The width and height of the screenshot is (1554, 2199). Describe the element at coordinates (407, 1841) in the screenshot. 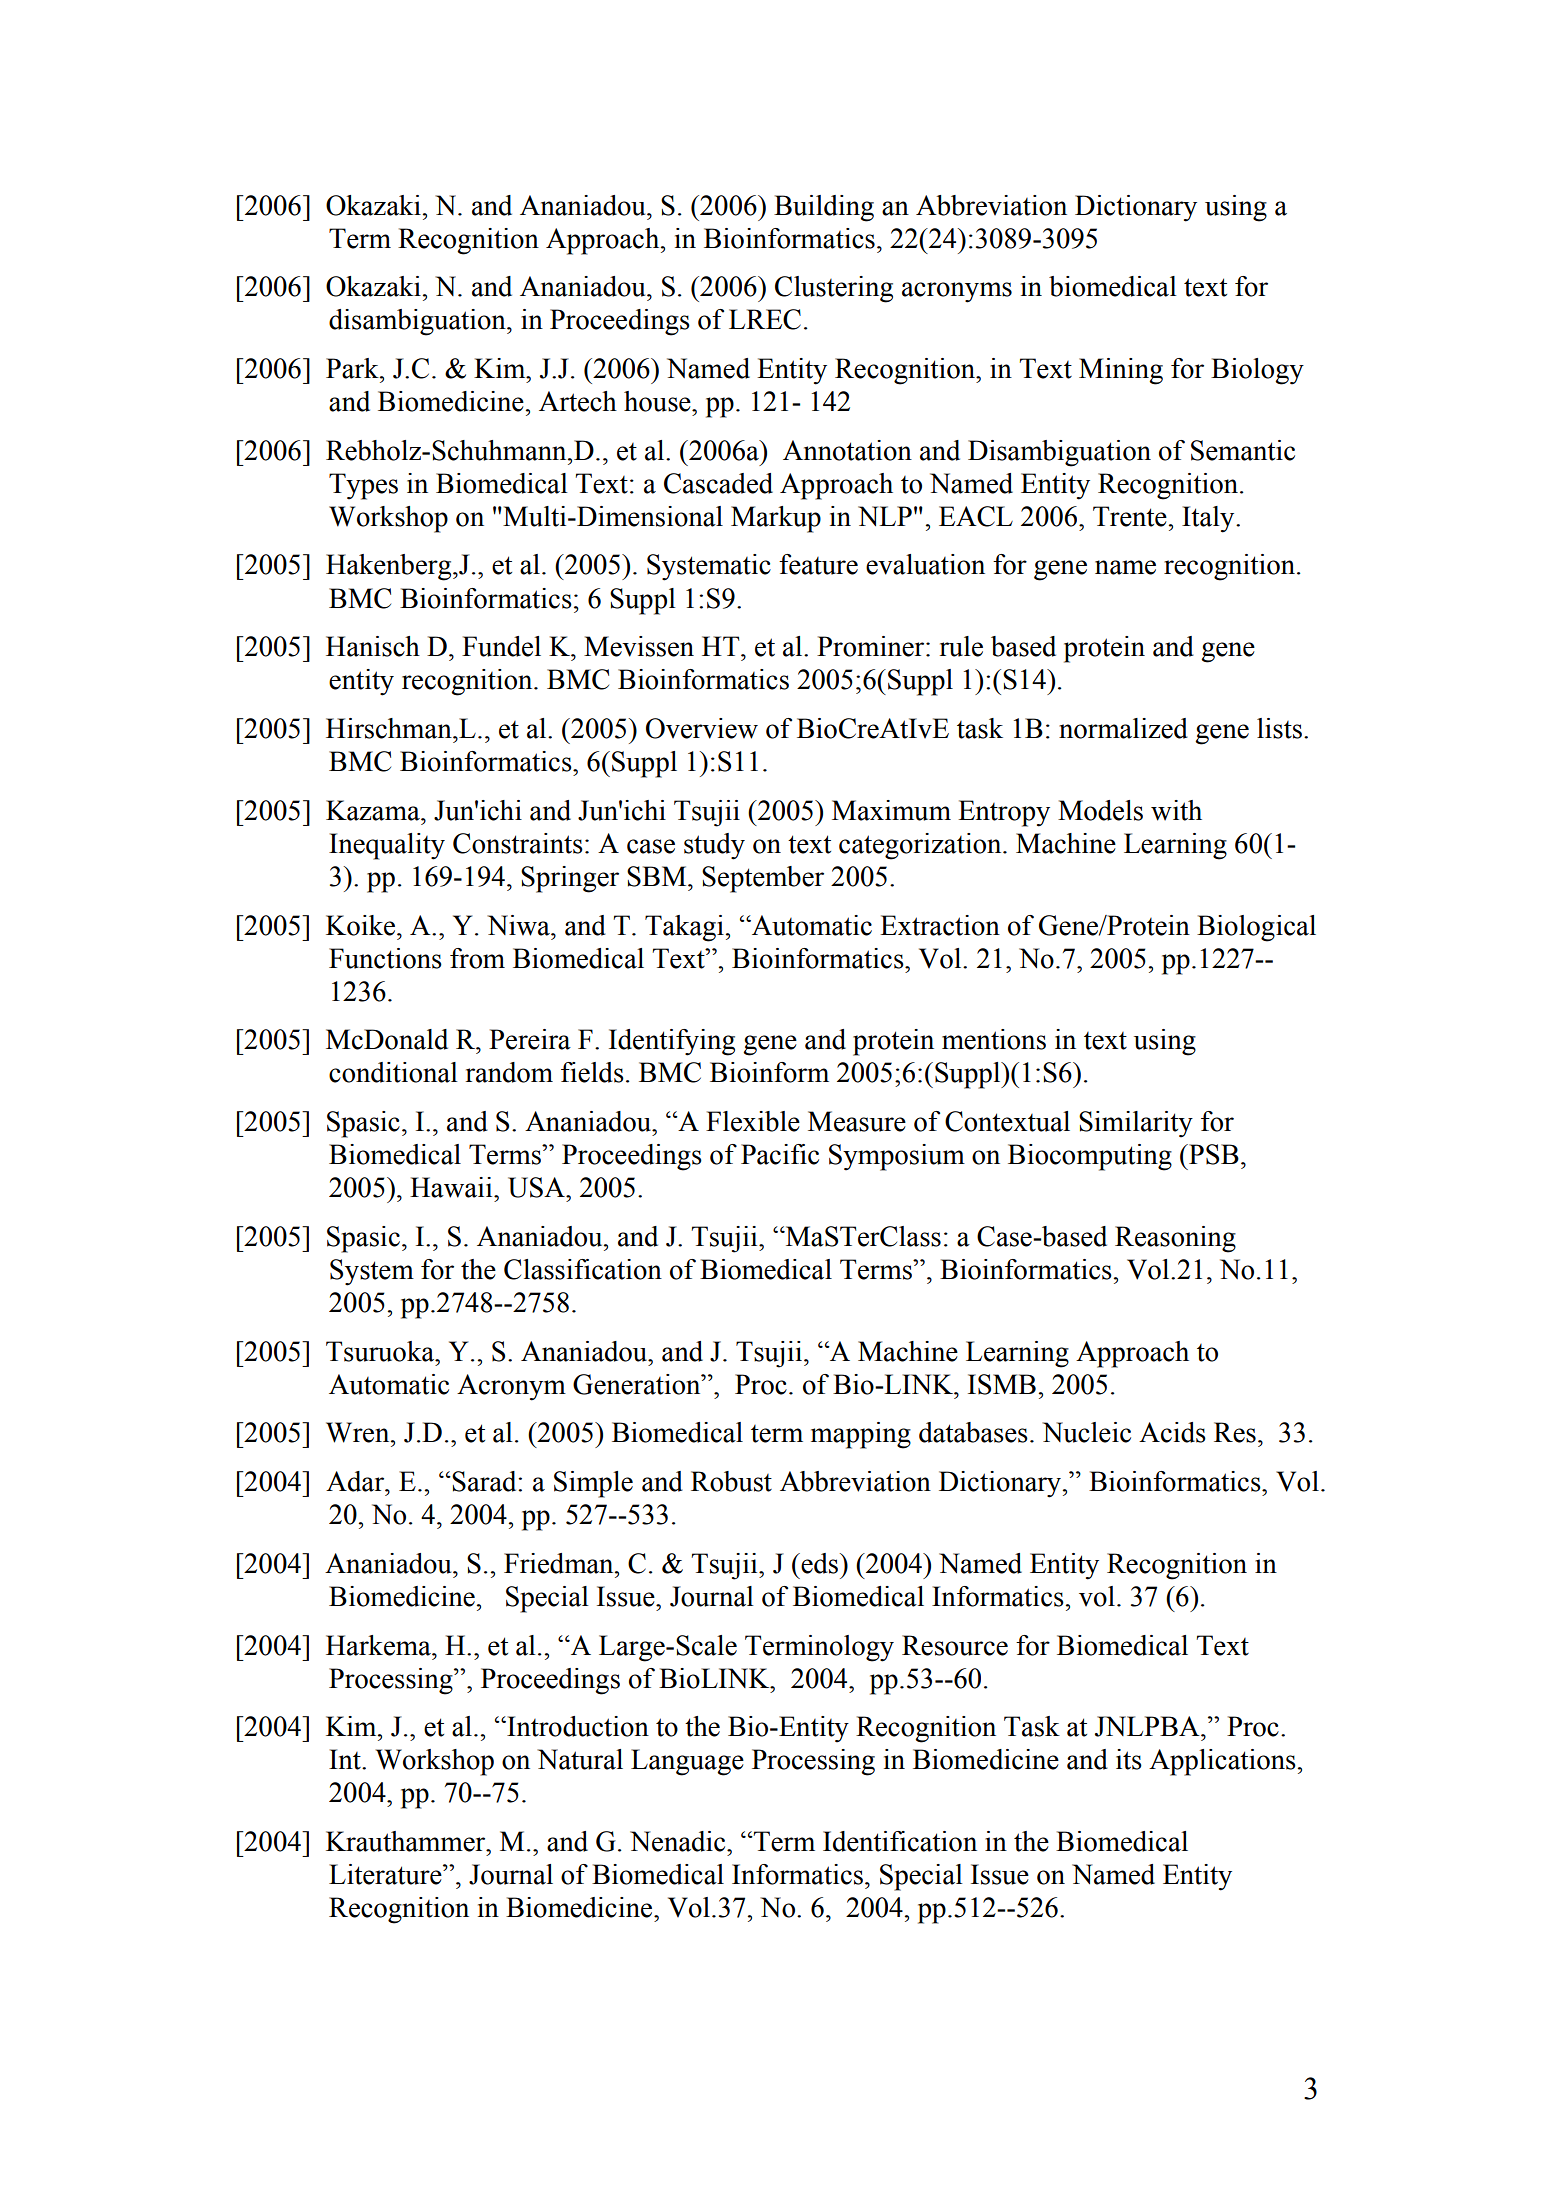

I see `Krauthammer` at that location.
